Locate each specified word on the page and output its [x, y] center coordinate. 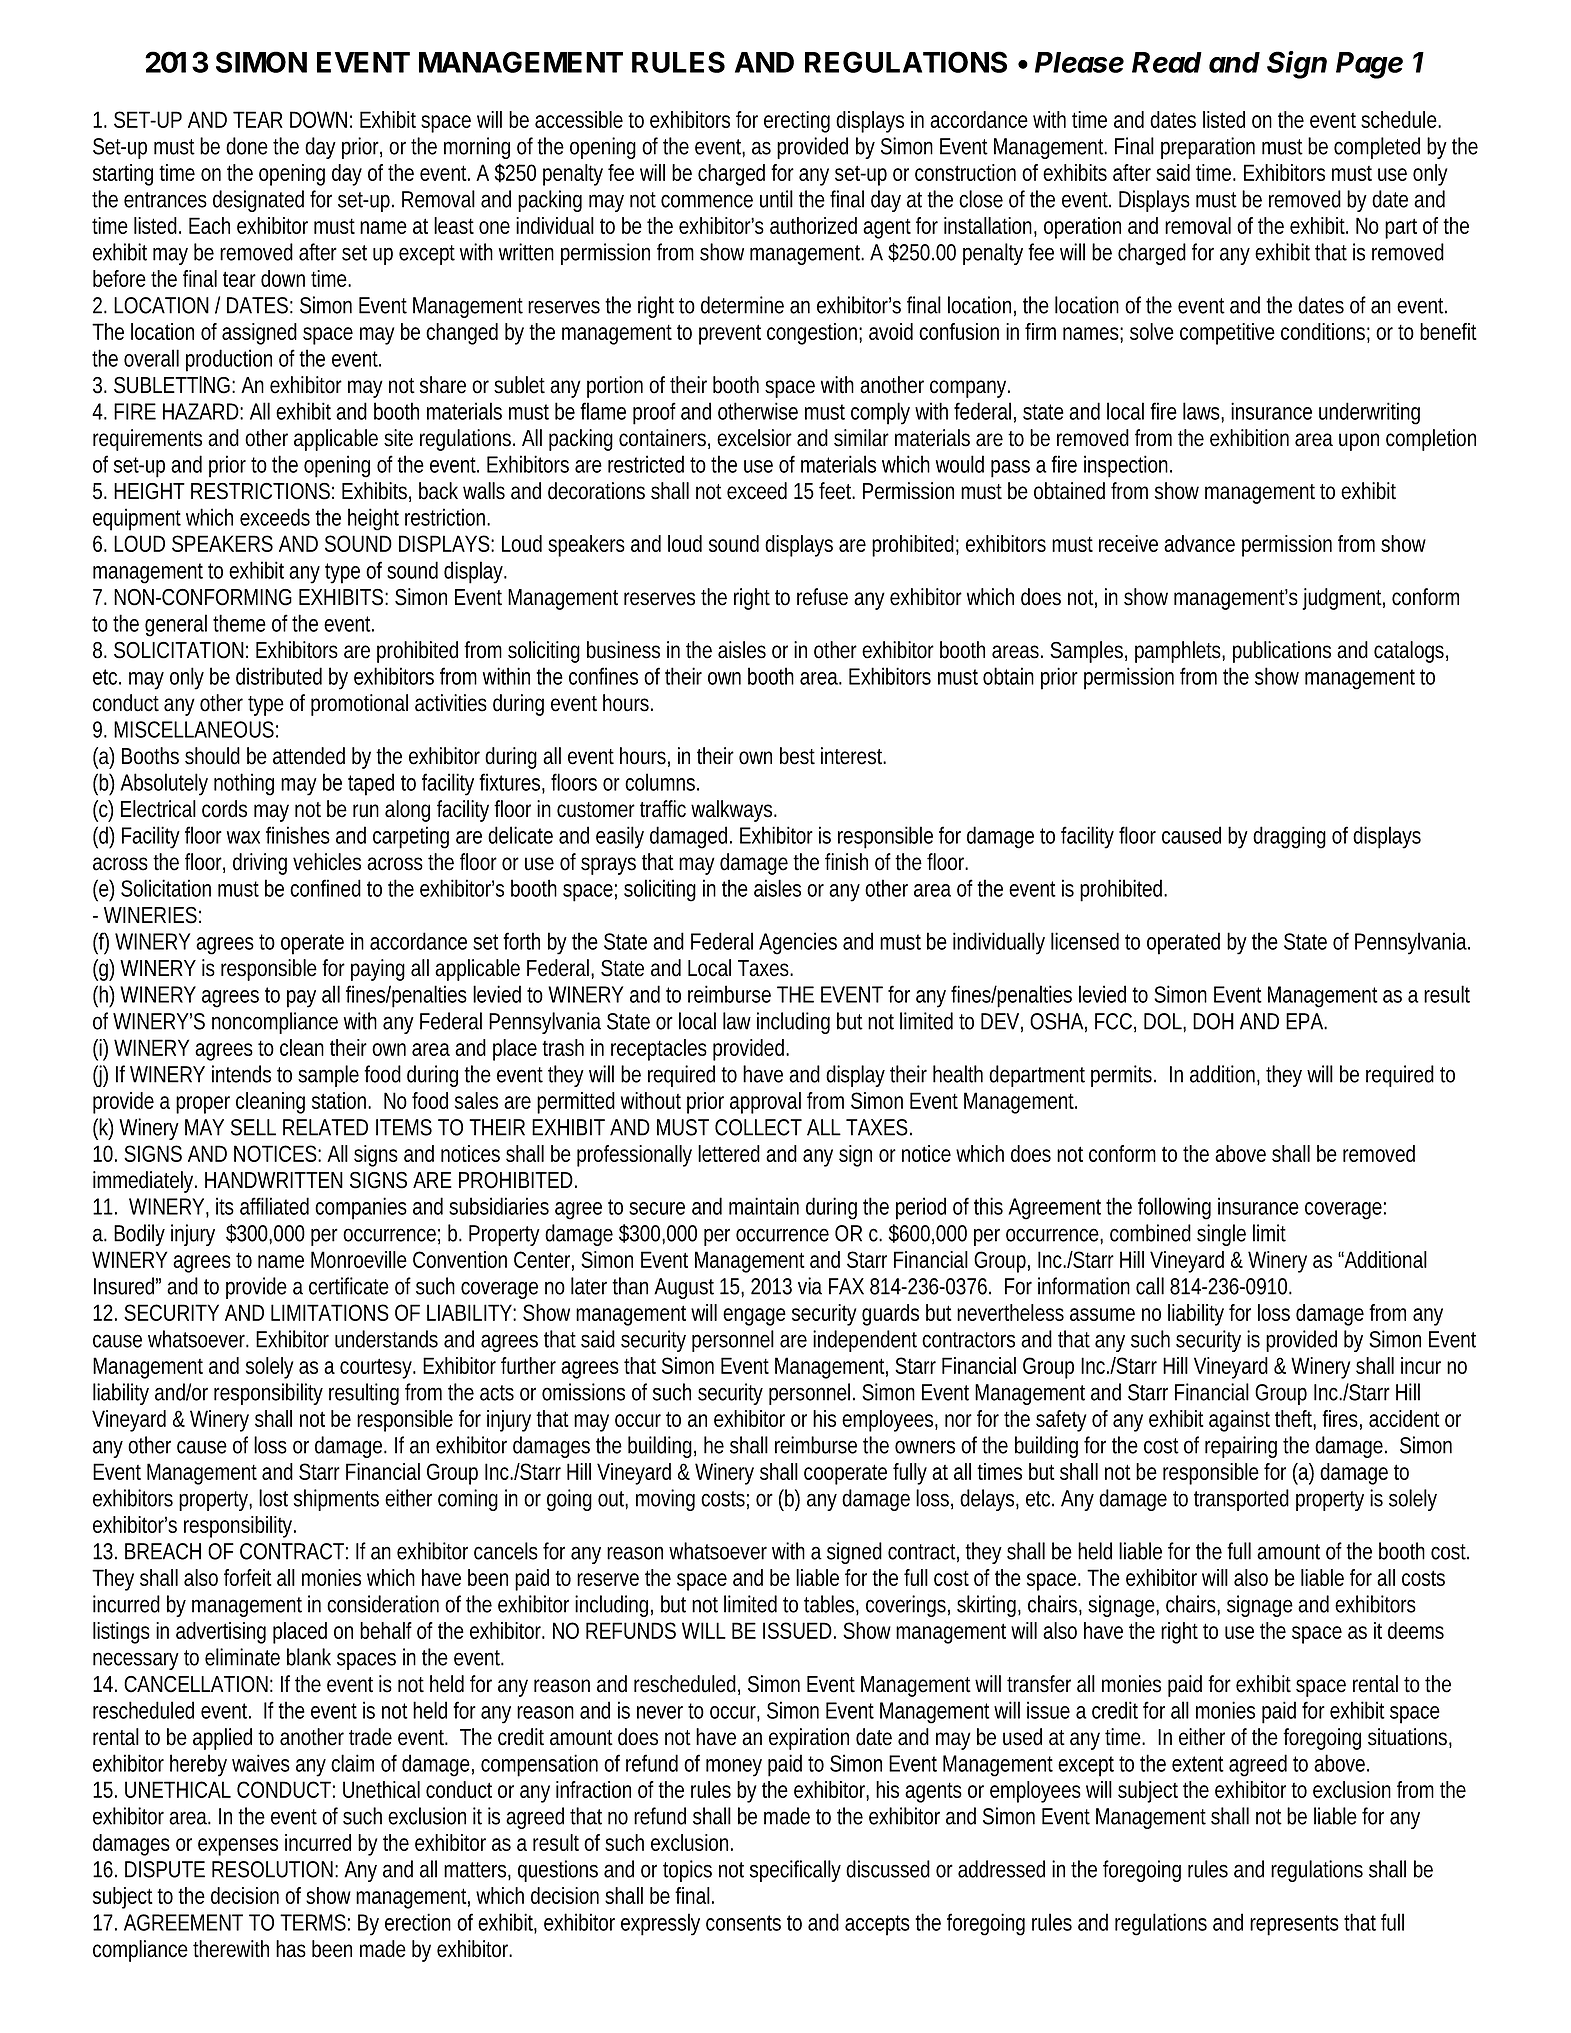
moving [665, 1500]
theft [1295, 1420]
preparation [1208, 148]
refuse [822, 597]
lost [273, 1498]
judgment [1343, 599]
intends [241, 1074]
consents [743, 1923]
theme [239, 623]
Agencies [798, 943]
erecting [797, 122]
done [247, 146]
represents [1294, 1925]
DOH [1213, 1021]
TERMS [313, 1922]
